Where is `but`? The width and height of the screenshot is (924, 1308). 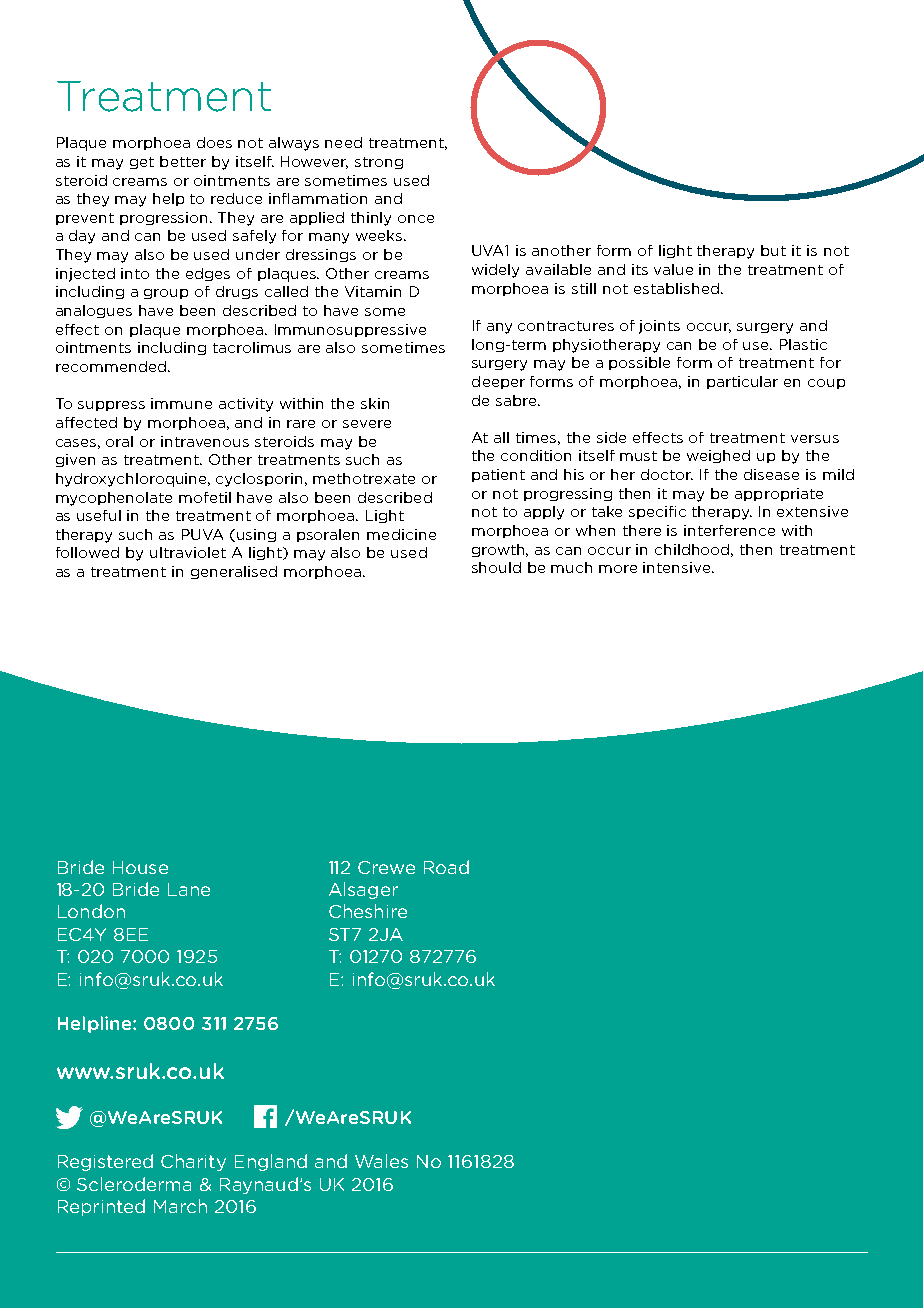
but is located at coordinates (773, 250).
